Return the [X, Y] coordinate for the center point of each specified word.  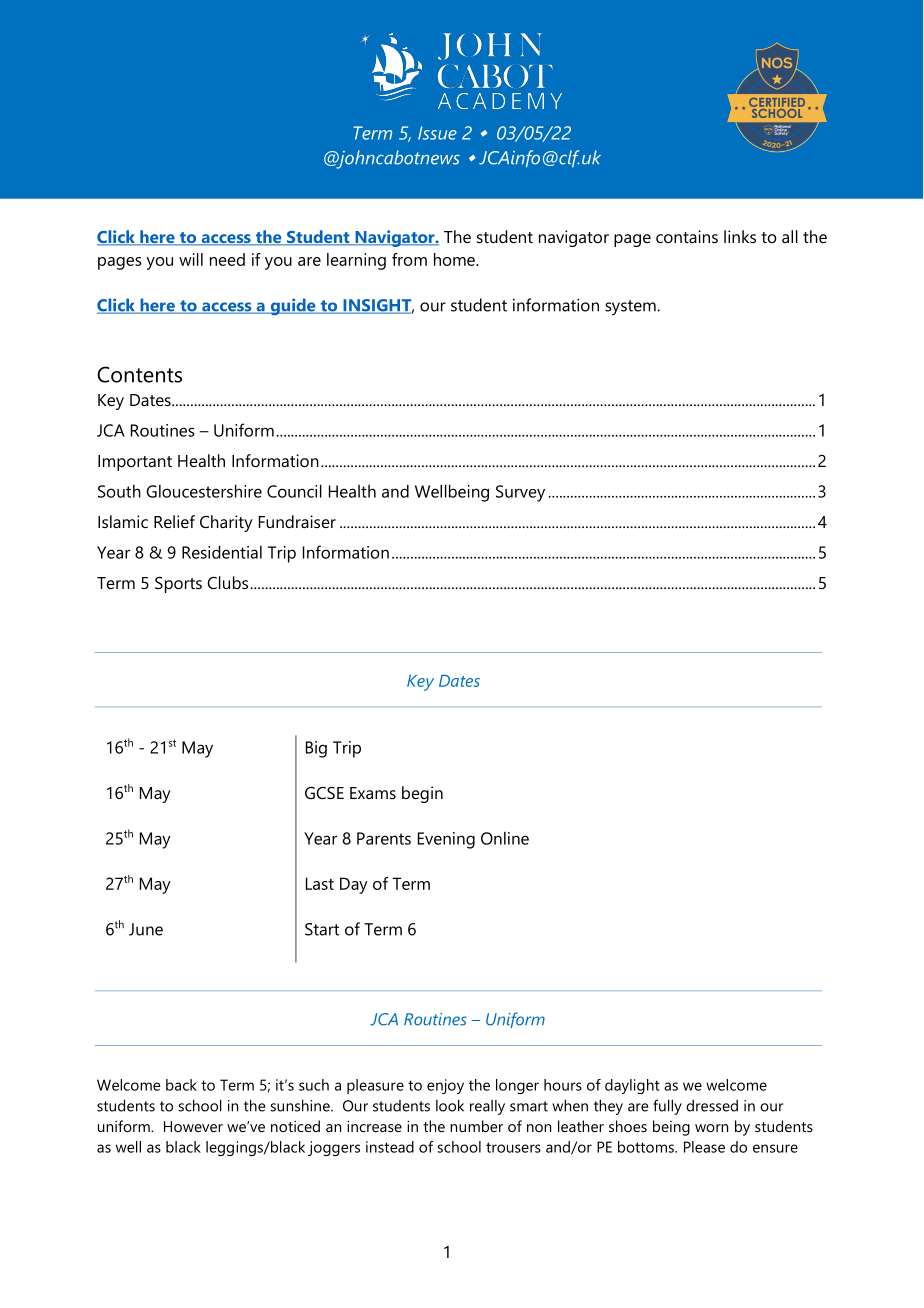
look [450, 1105]
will [191, 259]
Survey [520, 493]
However [193, 1126]
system [631, 308]
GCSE [324, 793]
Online [505, 838]
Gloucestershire [204, 491]
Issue [437, 133]
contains [687, 236]
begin [422, 794]
